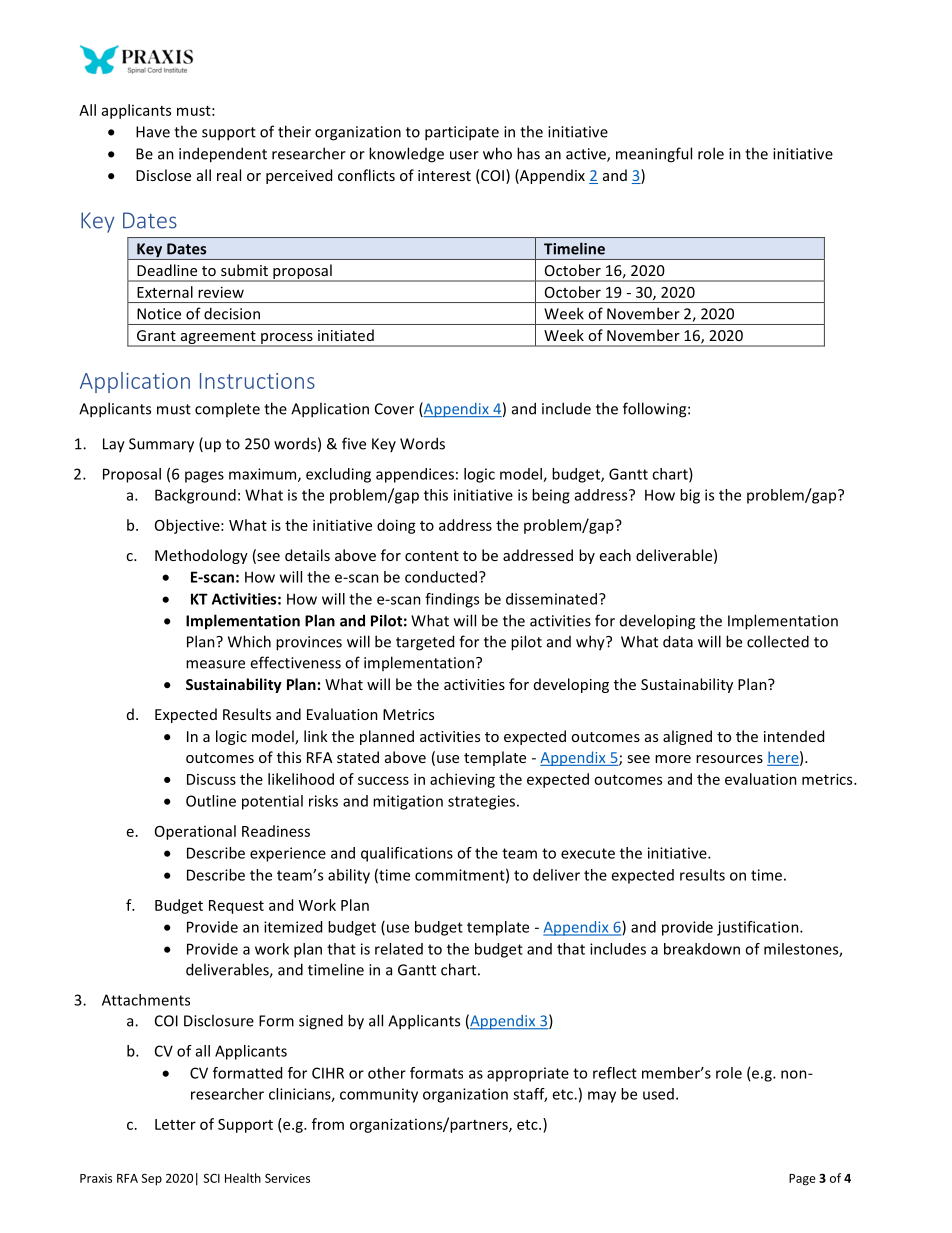 The height and width of the image is (1233, 952). Describe the element at coordinates (658, 1094) in the image. I see `used` at that location.
